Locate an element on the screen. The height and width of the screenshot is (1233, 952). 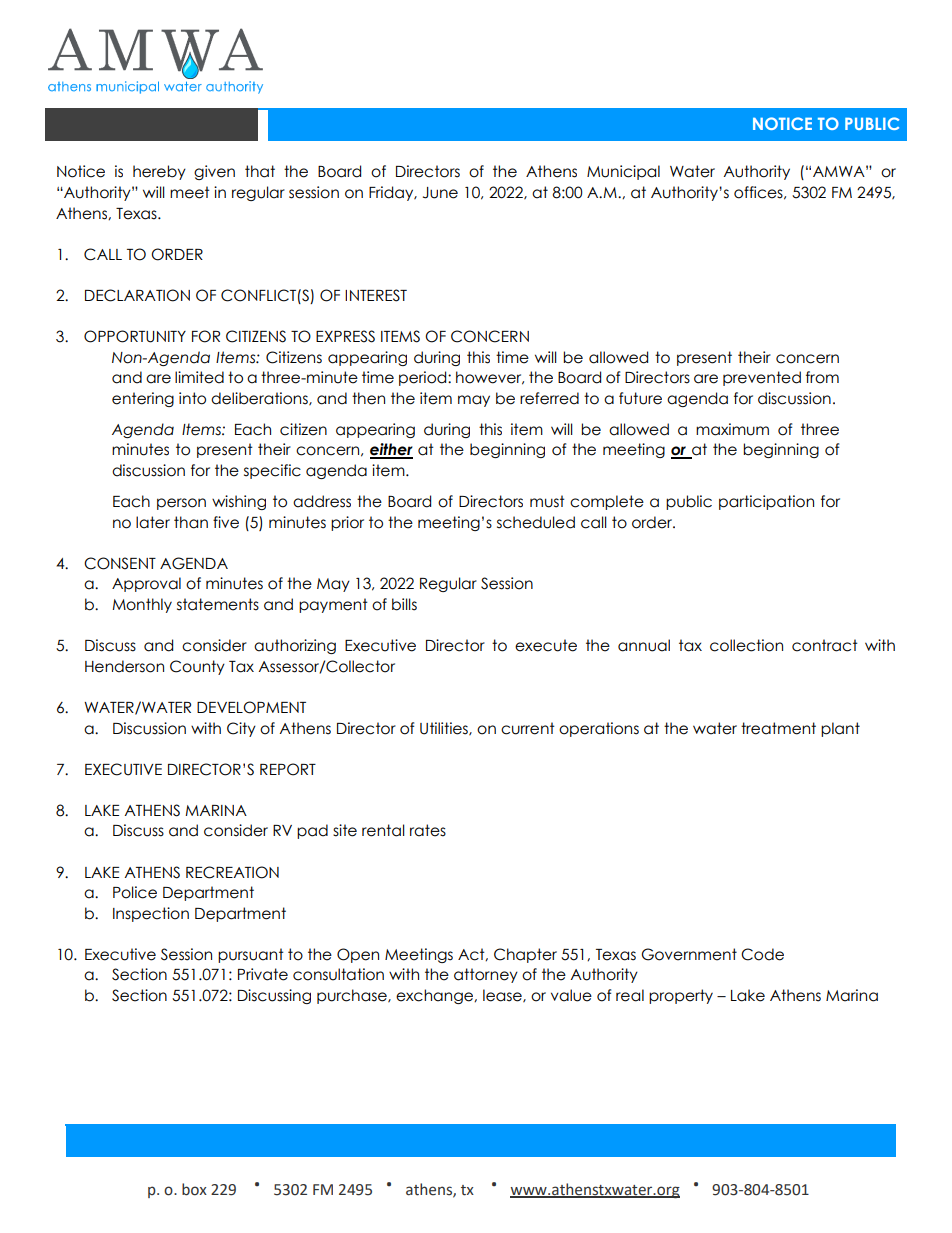
County is located at coordinates (197, 667).
